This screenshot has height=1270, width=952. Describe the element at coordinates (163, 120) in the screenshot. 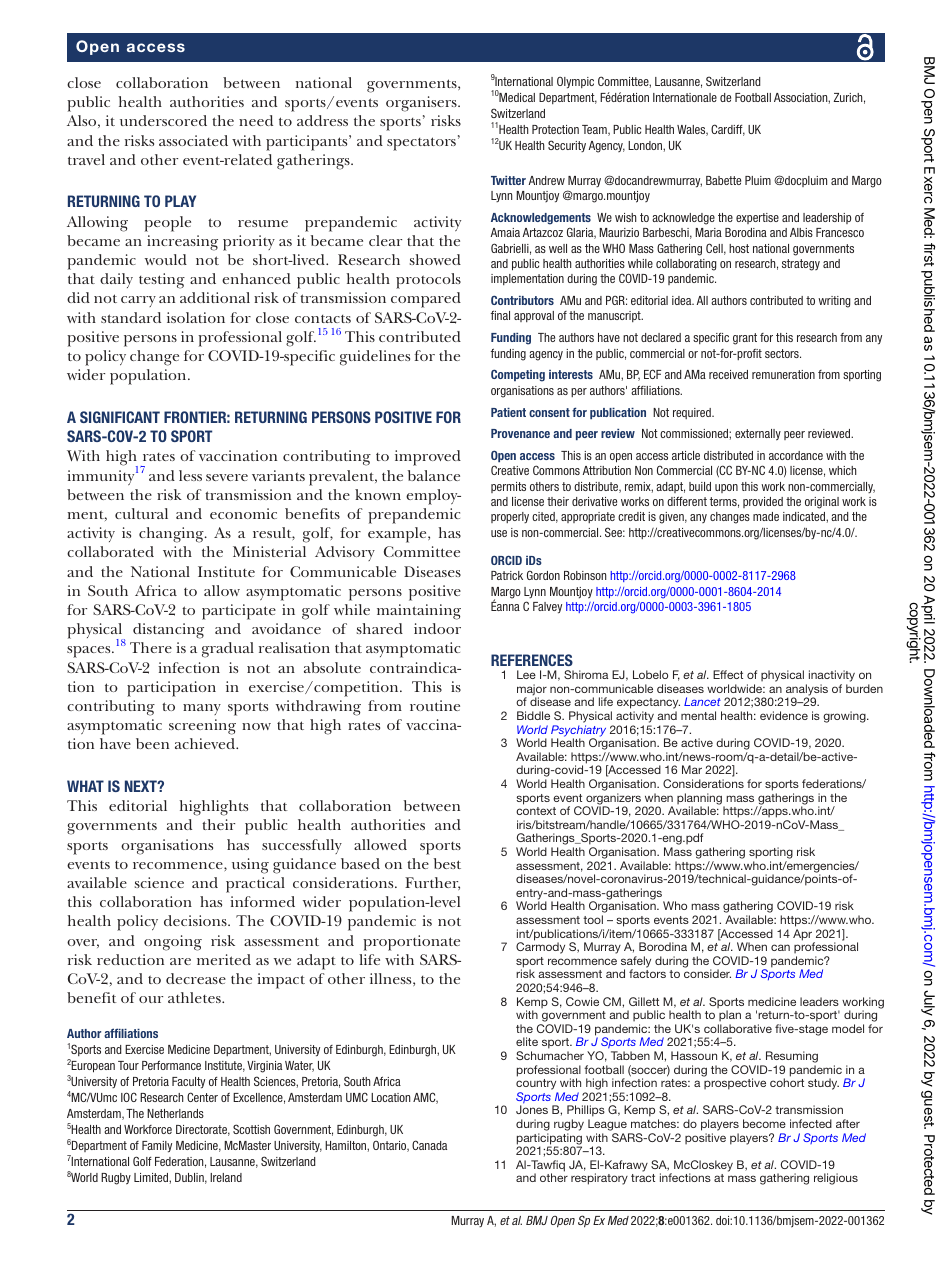

I see `underscored` at that location.
